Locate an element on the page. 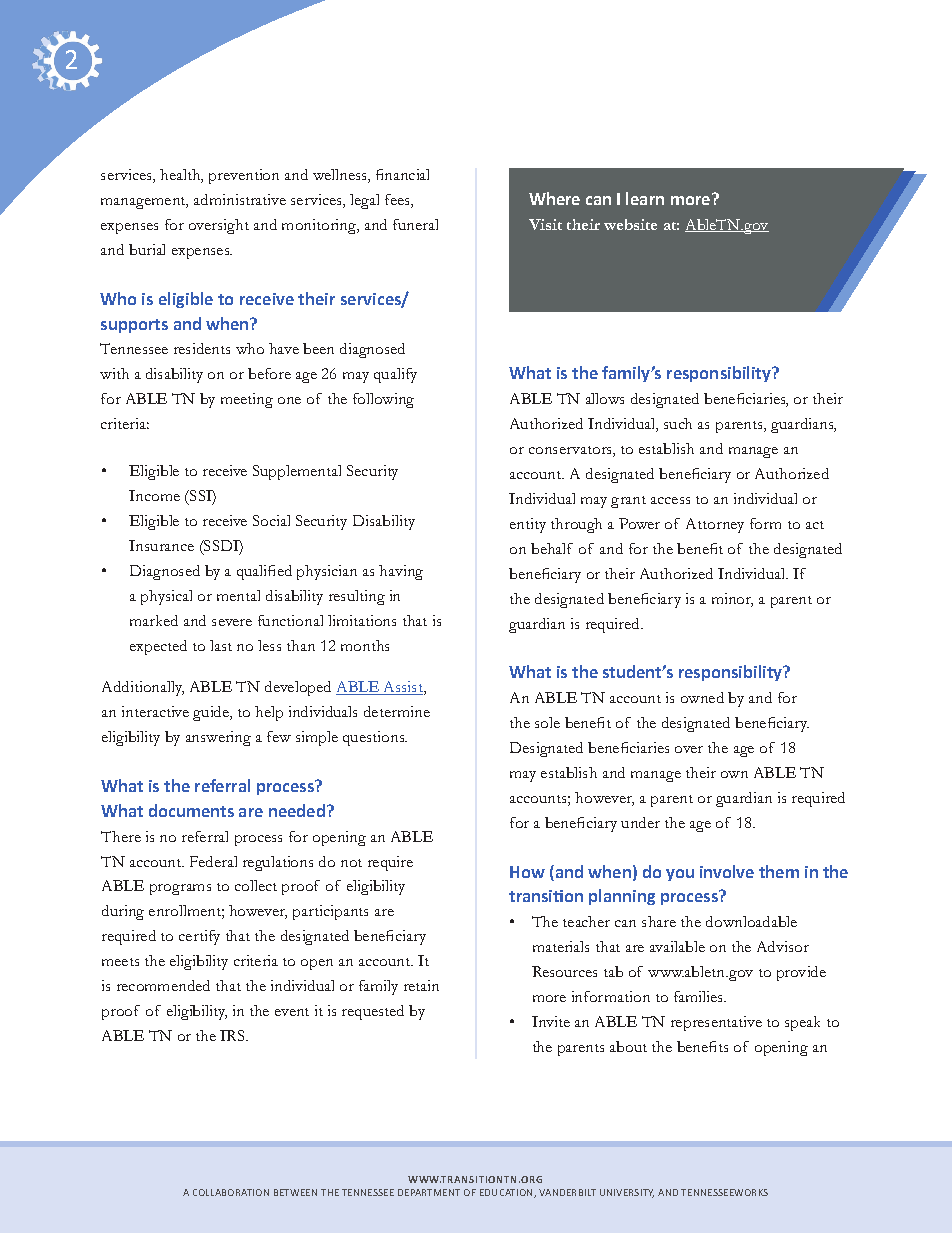  COLLABORATION is located at coordinates (231, 1192).
